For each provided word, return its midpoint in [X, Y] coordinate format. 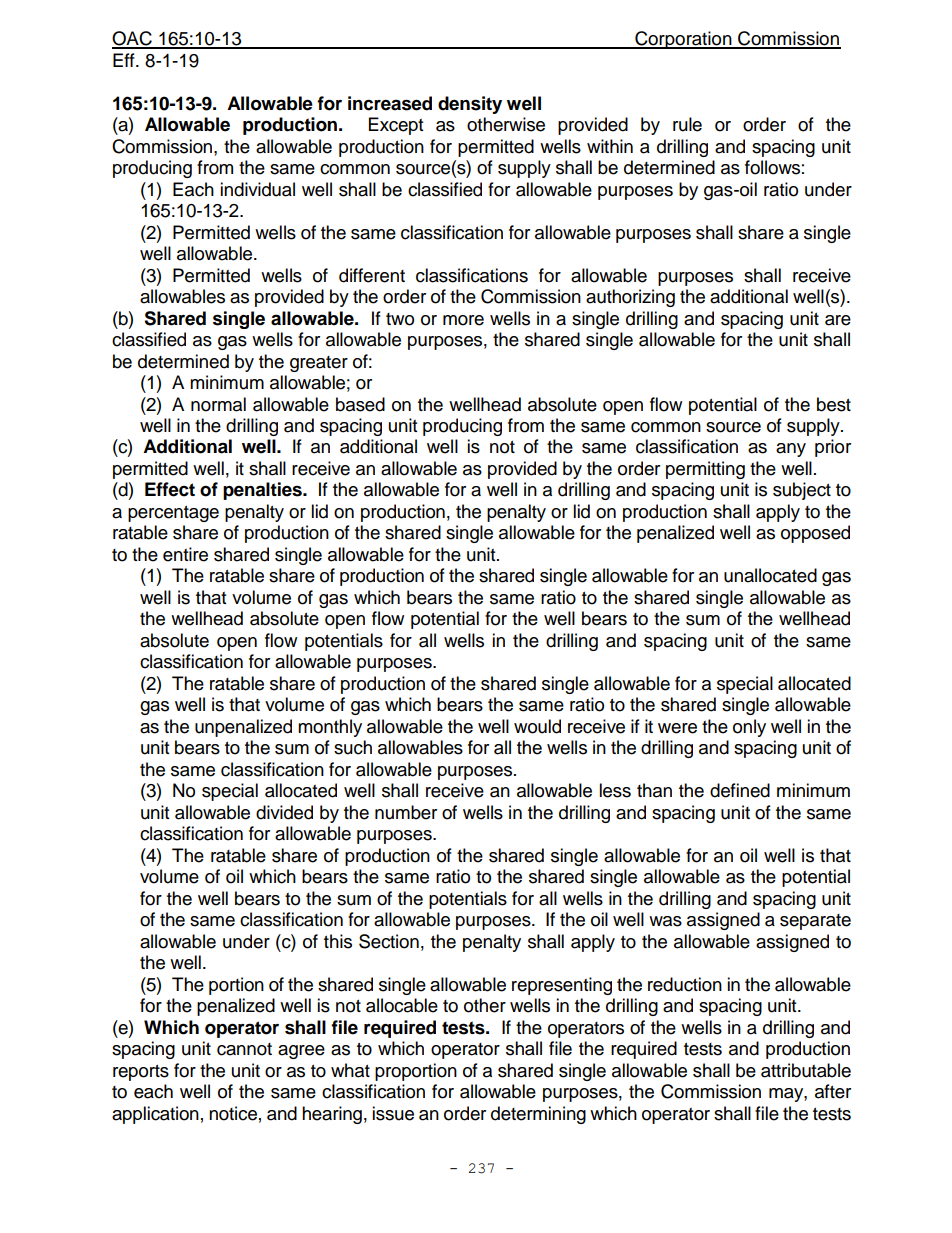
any [791, 450]
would [537, 726]
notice [233, 1113]
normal [218, 404]
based [360, 404]
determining [538, 1115]
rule [687, 124]
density [470, 105]
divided [284, 812]
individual [257, 189]
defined [740, 790]
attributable [806, 1070]
